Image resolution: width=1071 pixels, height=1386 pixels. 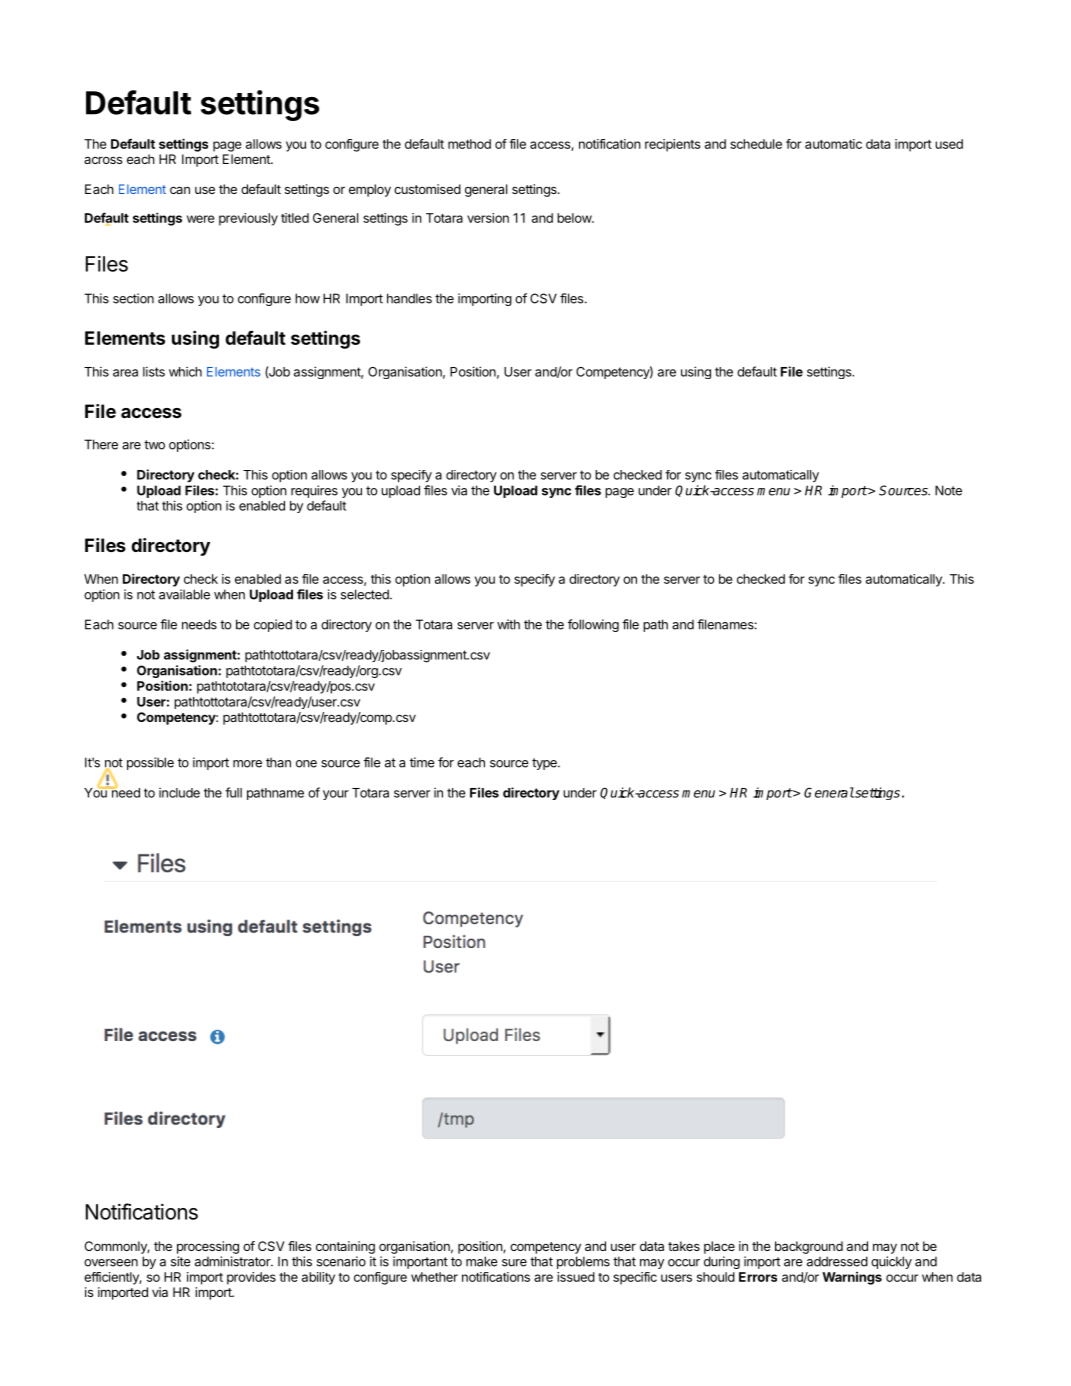 What do you see at coordinates (837, 1261) in the image?
I see `addressed` at bounding box center [837, 1261].
